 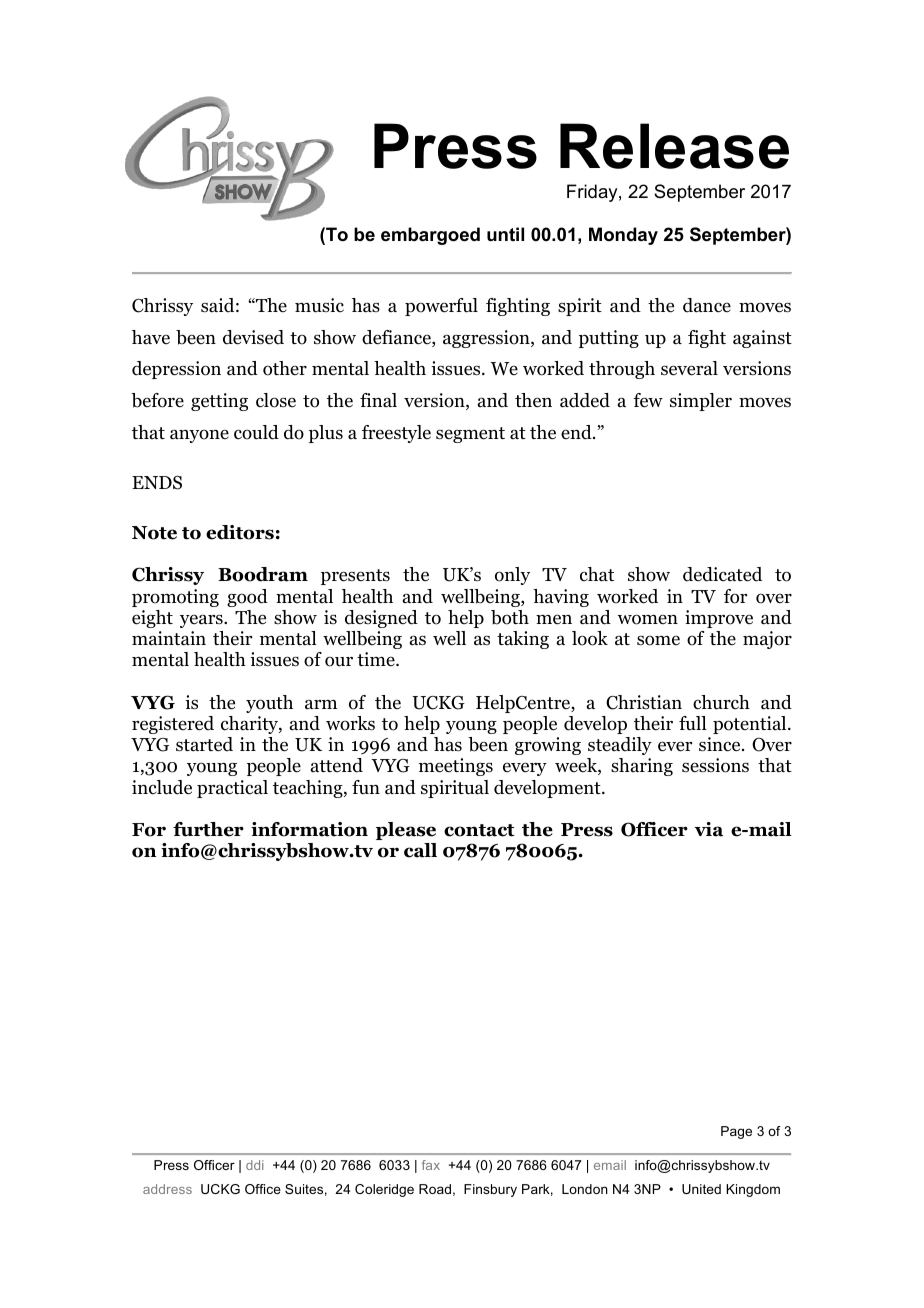 I want to click on via, so click(x=709, y=829).
